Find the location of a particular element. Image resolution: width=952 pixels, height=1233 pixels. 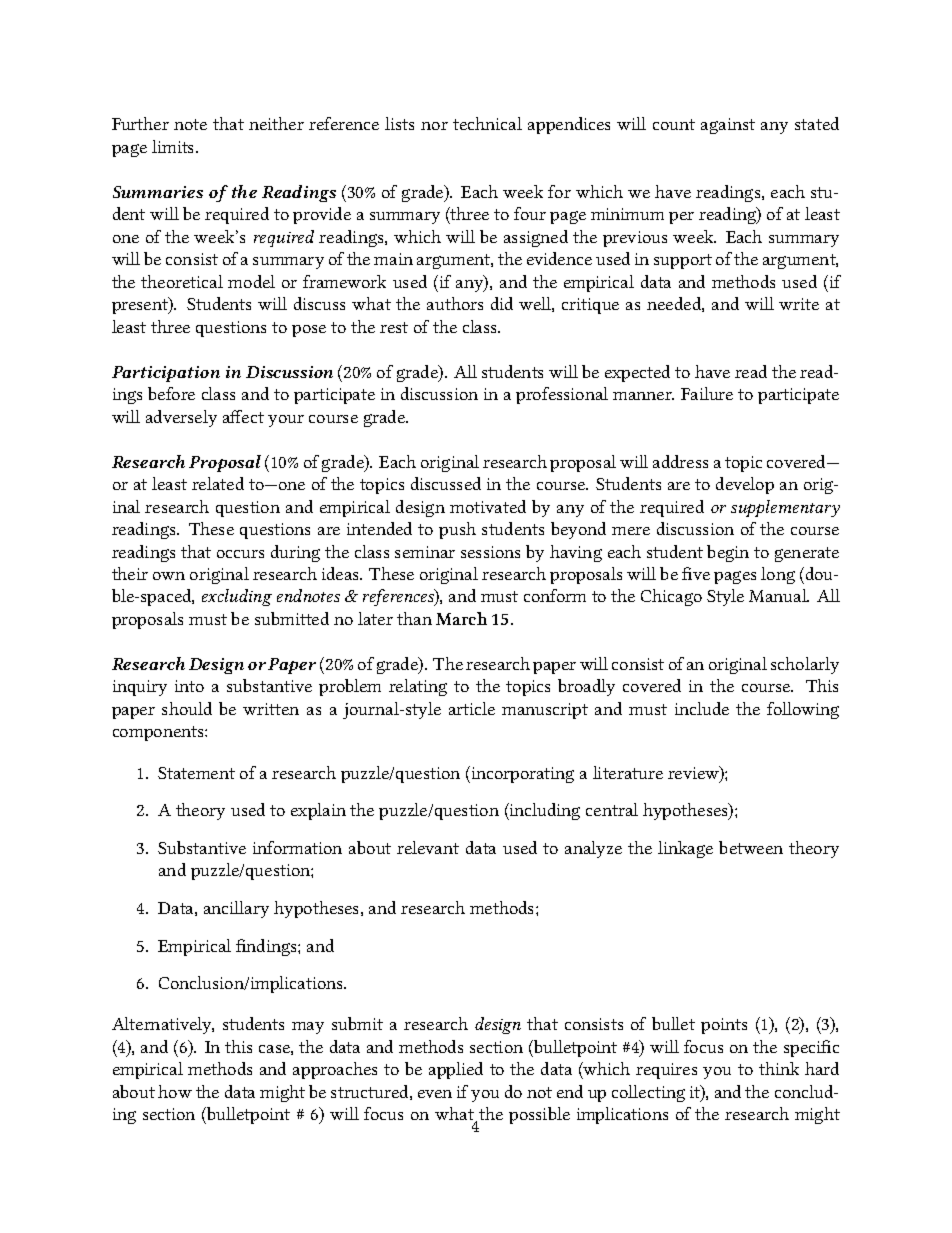

Manual is located at coordinates (779, 595).
